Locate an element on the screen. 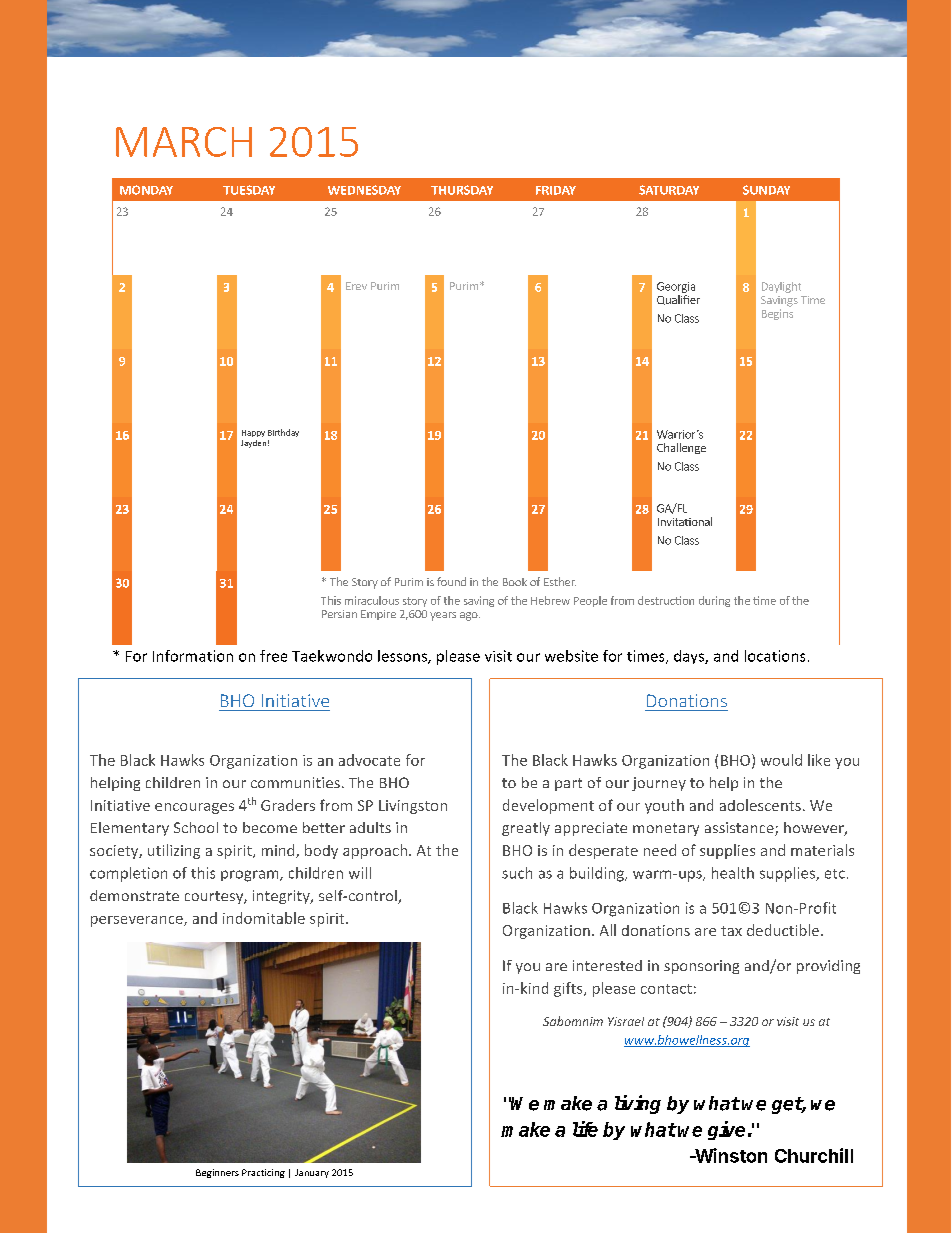 The width and height of the screenshot is (952, 1233). TUESDAY is located at coordinates (249, 190).
